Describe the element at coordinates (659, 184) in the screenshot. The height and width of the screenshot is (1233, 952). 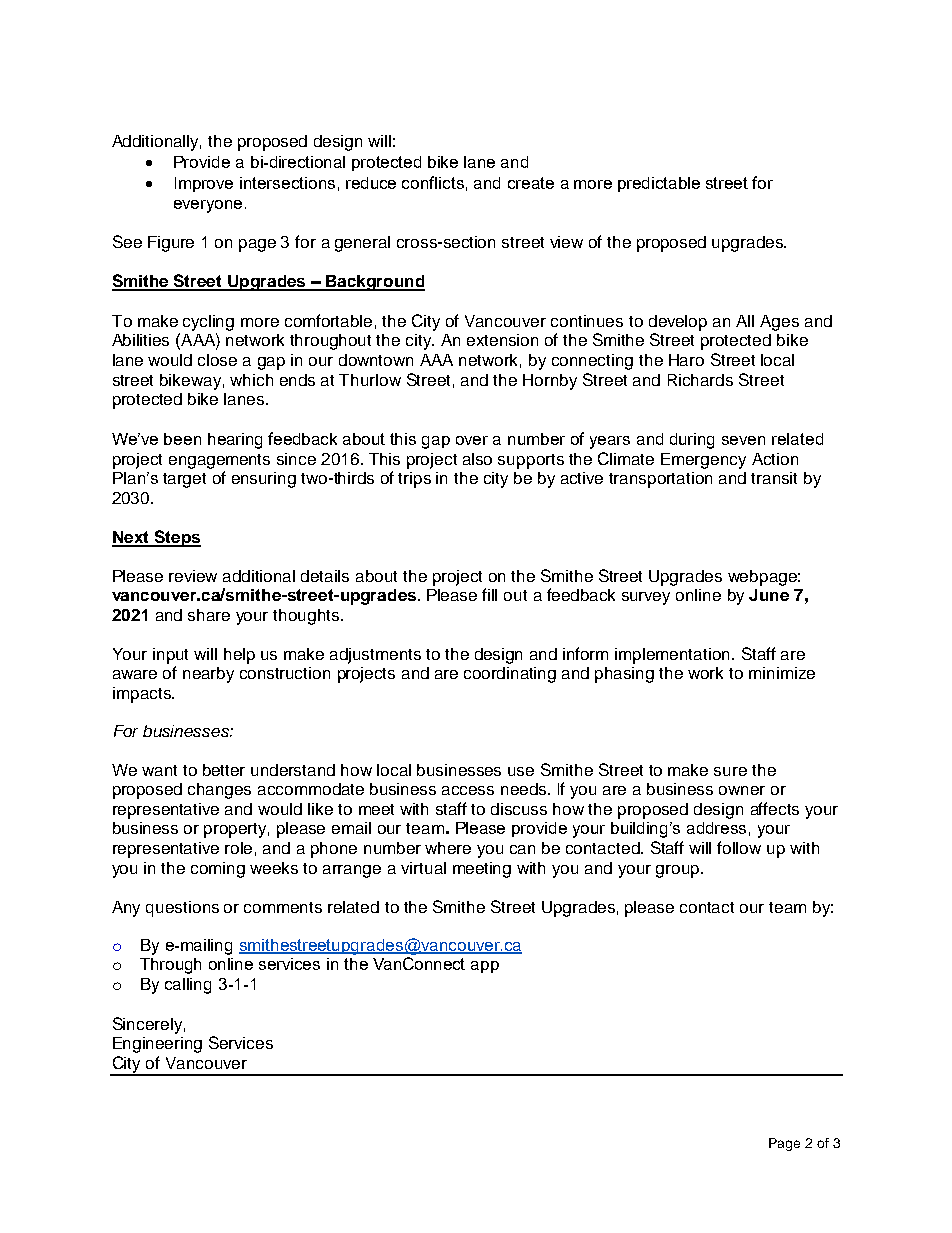
I see `predictable` at that location.
